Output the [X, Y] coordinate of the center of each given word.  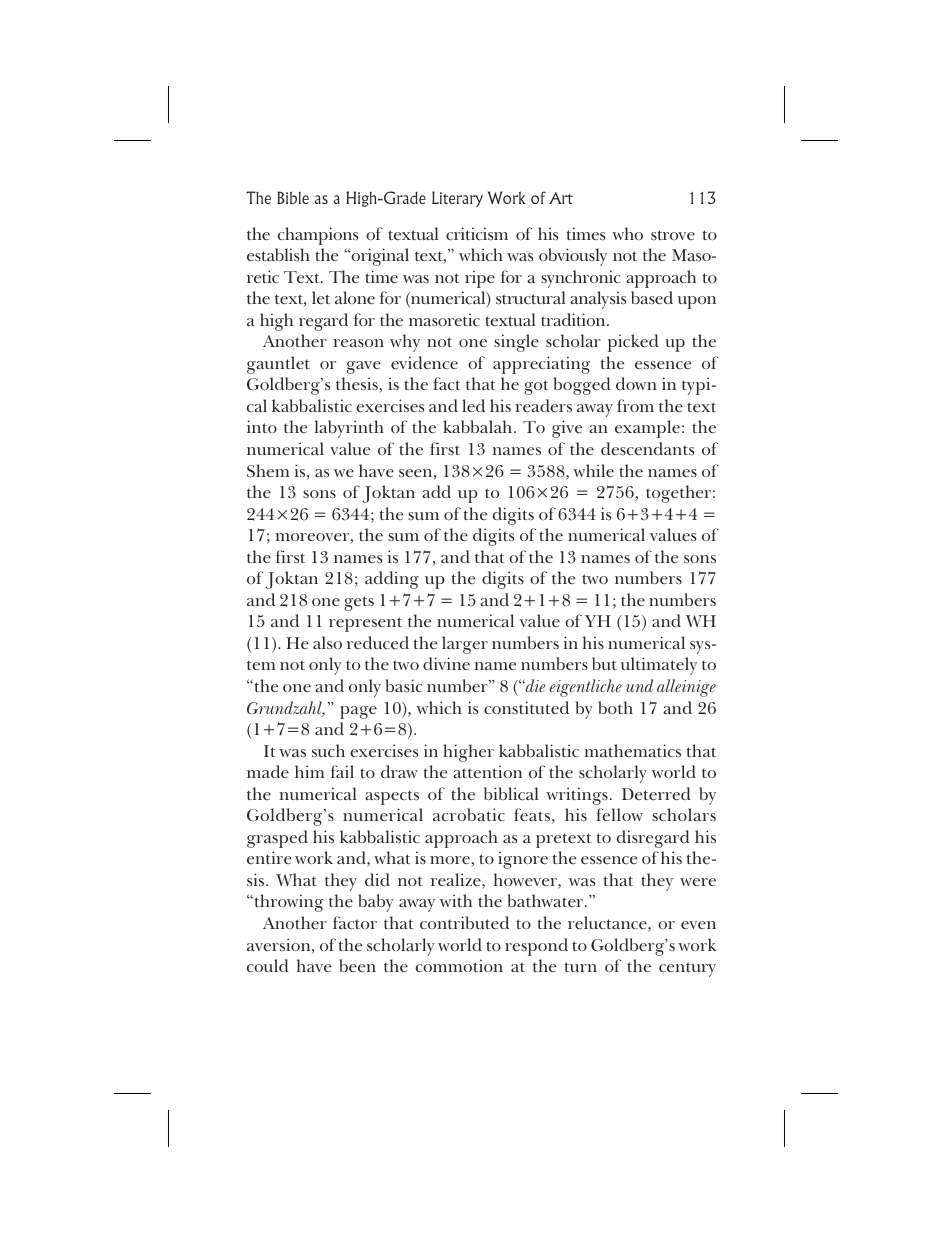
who [627, 233]
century [687, 969]
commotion [459, 965]
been [357, 965]
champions [318, 236]
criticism [477, 234]
